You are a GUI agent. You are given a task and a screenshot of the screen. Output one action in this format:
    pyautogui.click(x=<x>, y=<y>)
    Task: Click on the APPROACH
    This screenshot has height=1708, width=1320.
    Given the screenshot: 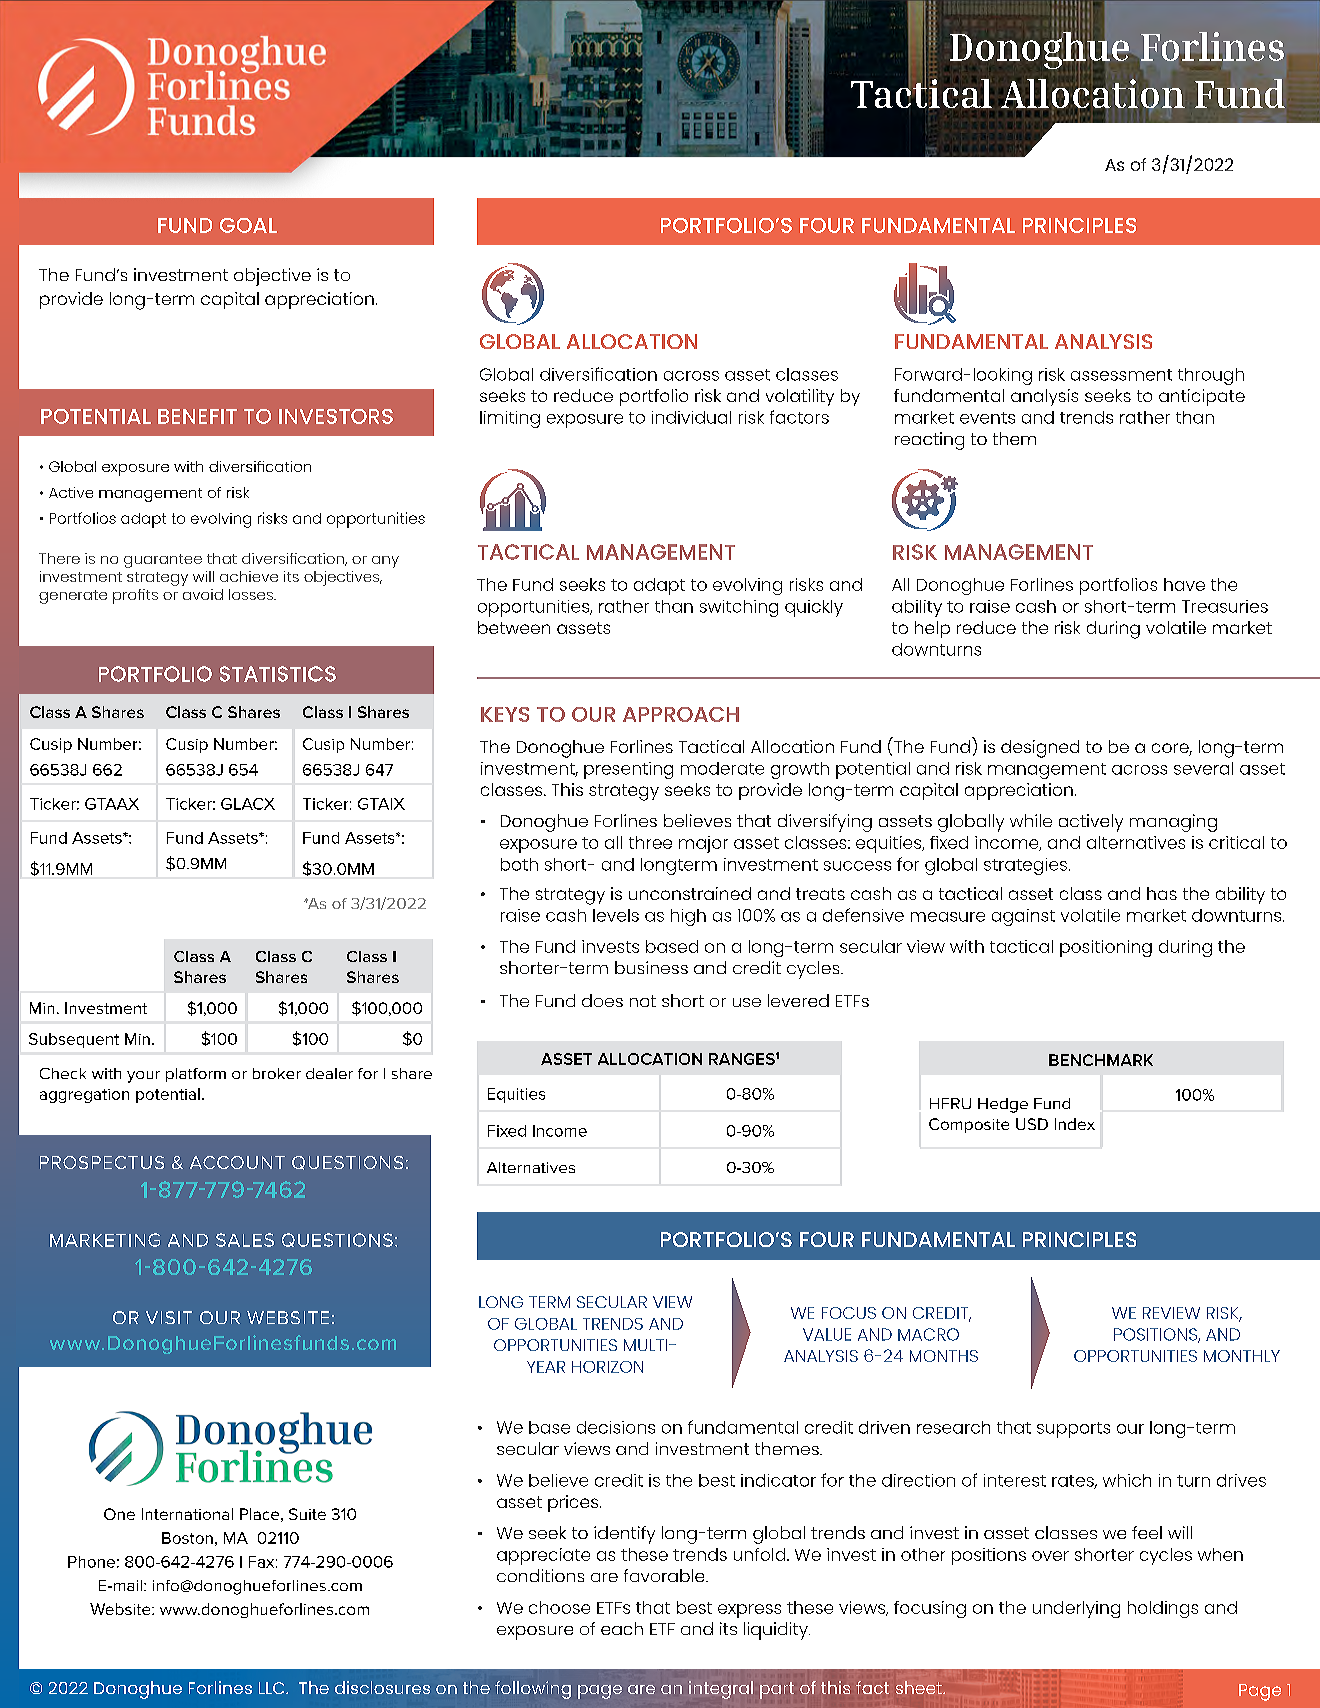 What is the action you would take?
    pyautogui.click(x=681, y=714)
